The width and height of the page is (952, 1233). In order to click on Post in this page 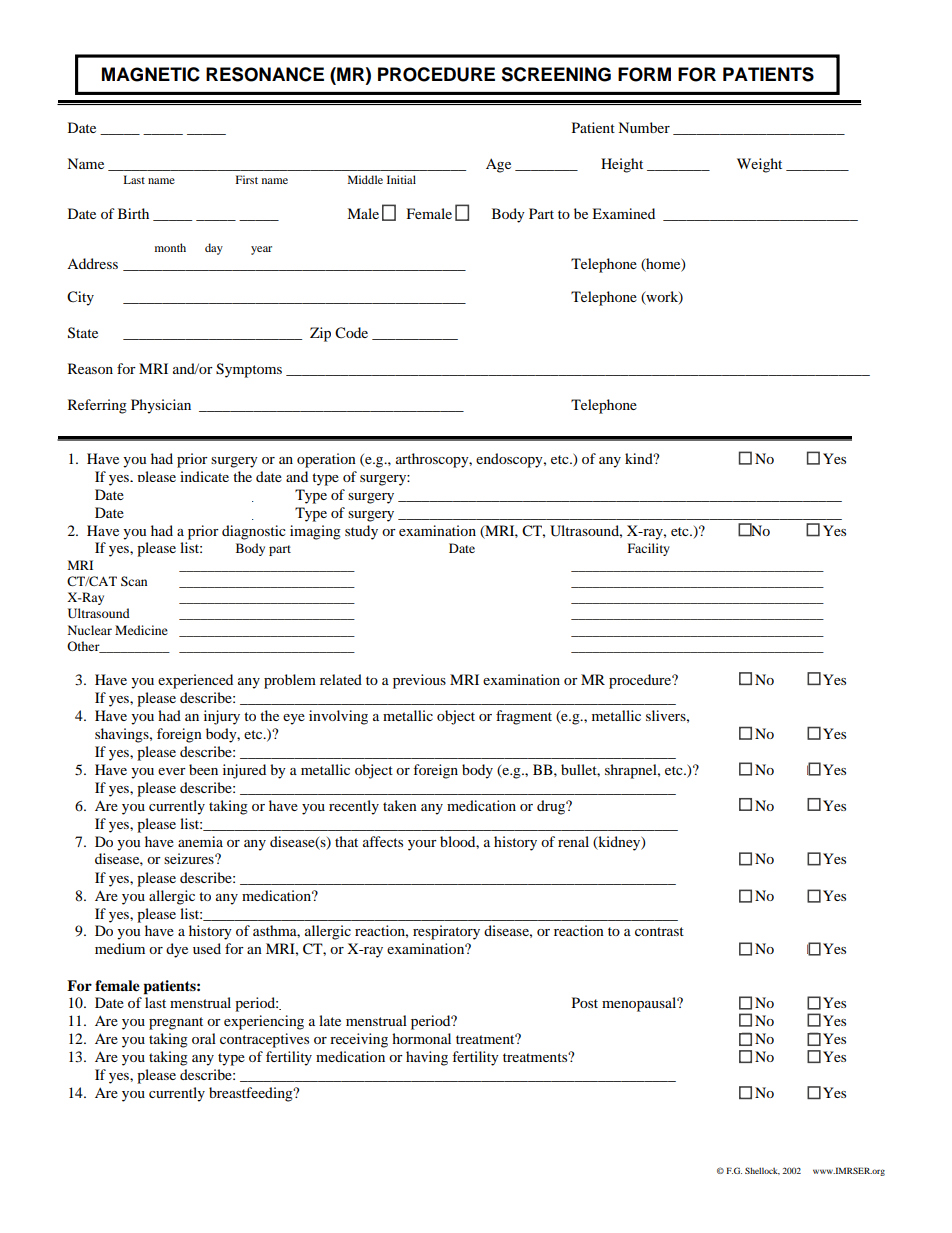, I will do `click(585, 1002)`.
